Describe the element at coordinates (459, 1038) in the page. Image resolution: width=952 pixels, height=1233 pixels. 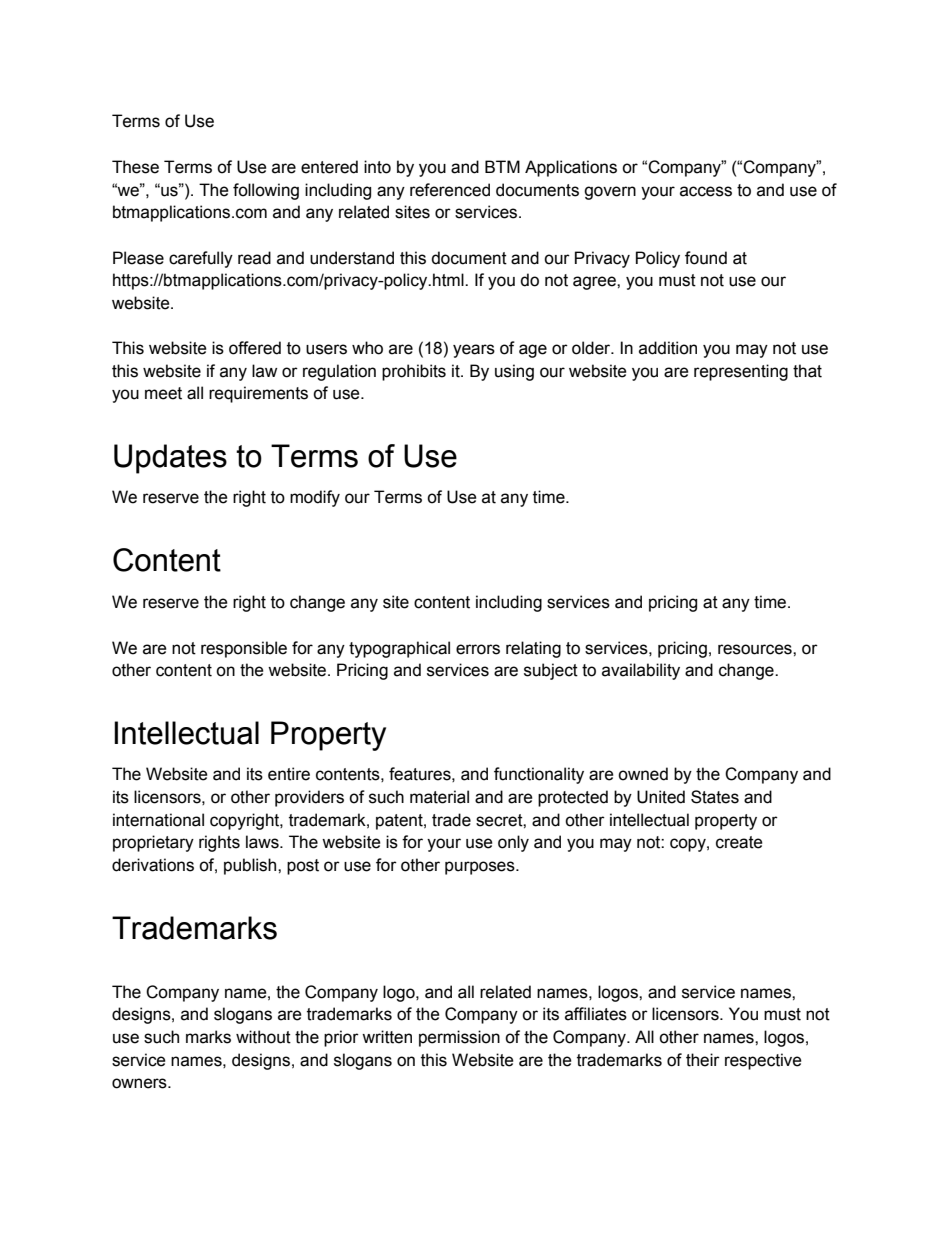
I see `permission` at that location.
